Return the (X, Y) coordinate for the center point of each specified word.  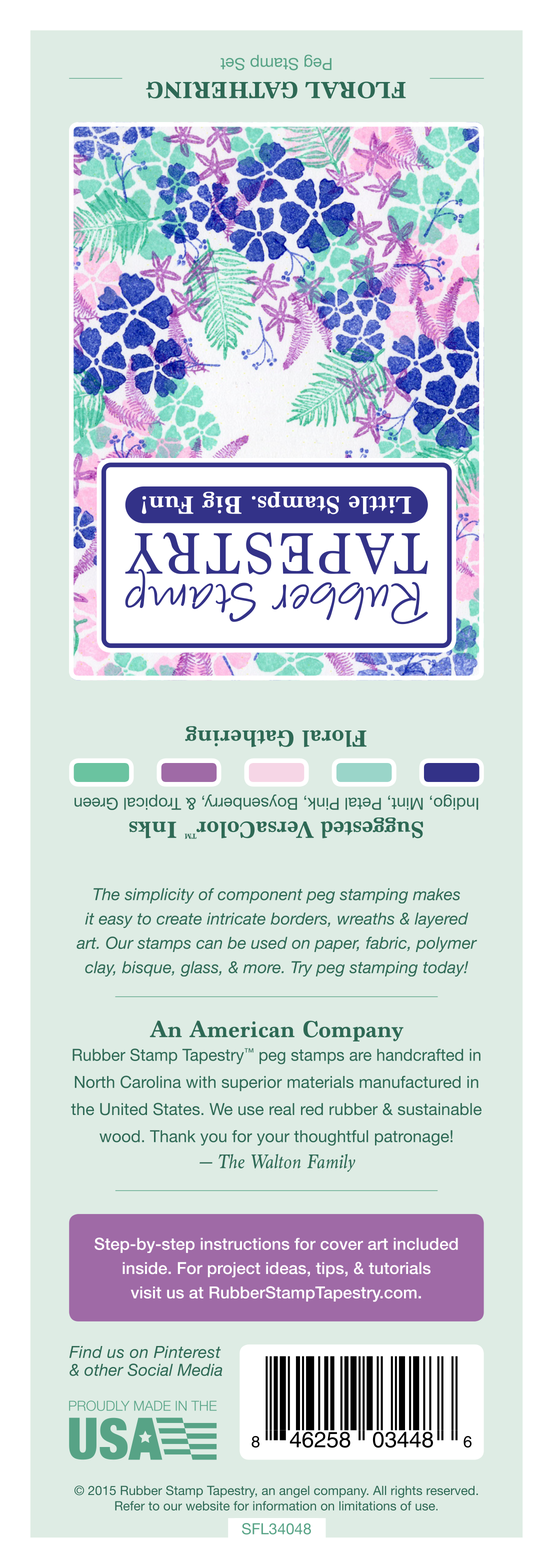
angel (294, 1492)
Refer (130, 1506)
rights (406, 1492)
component (260, 896)
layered (441, 920)
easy (116, 921)
